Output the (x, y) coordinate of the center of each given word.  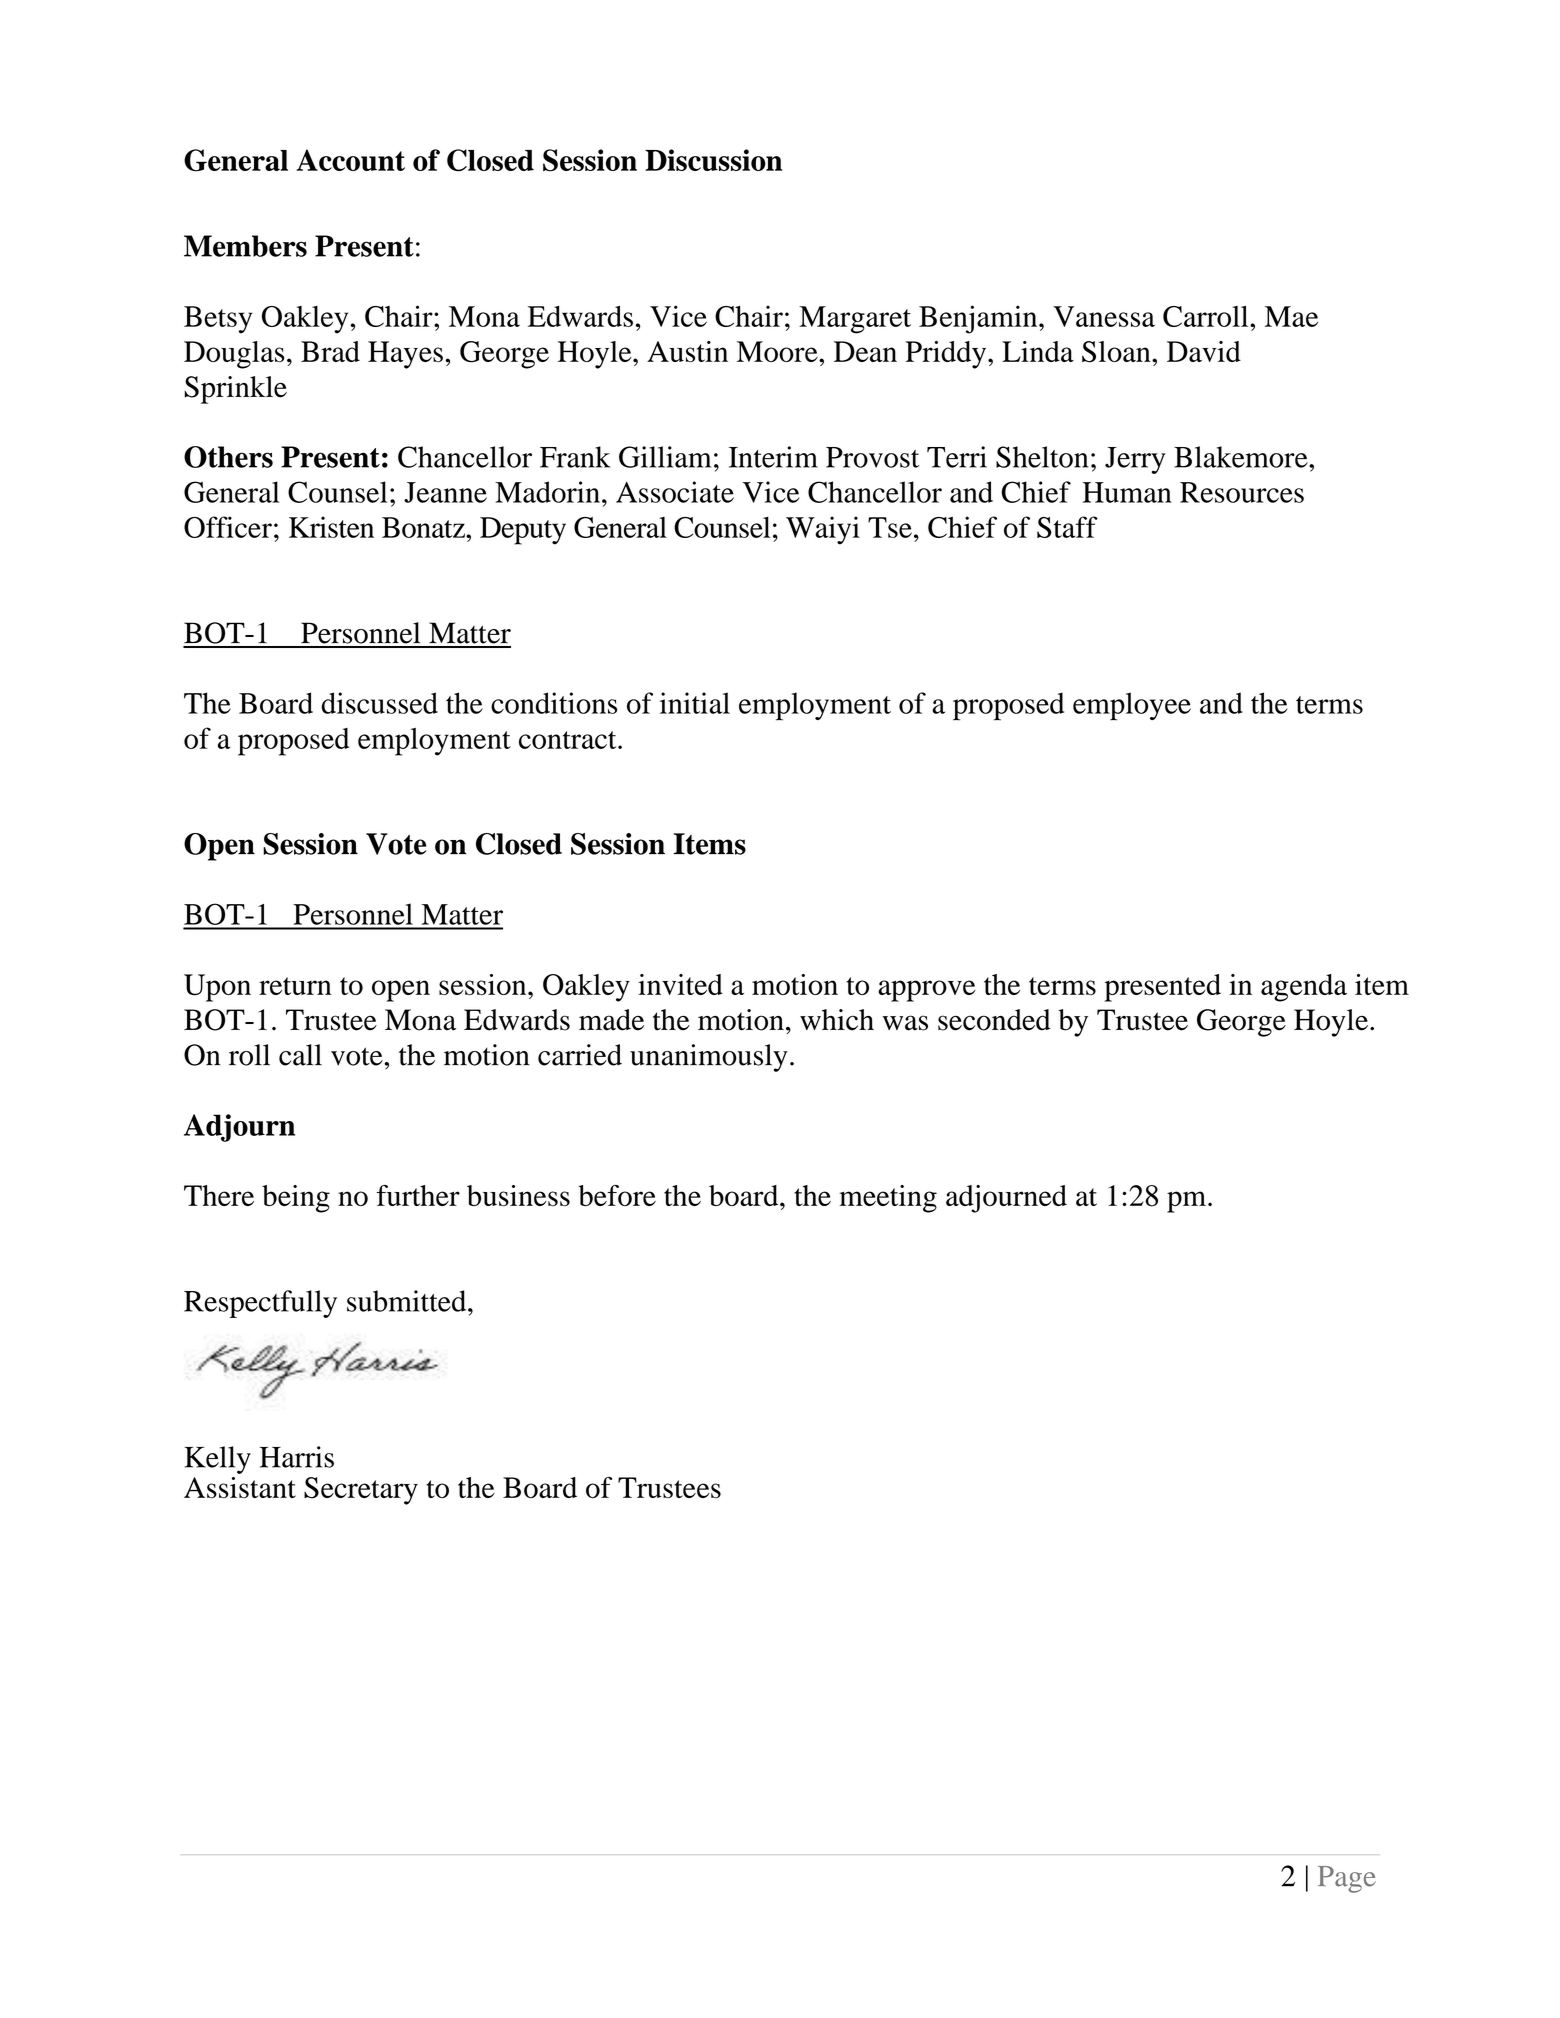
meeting (888, 1199)
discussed (379, 703)
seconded (994, 1020)
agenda (1304, 988)
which (837, 1020)
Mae (1291, 316)
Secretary (361, 1491)
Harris (297, 1457)
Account (350, 160)
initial (695, 703)
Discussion (713, 160)
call (300, 1055)
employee (1132, 706)
